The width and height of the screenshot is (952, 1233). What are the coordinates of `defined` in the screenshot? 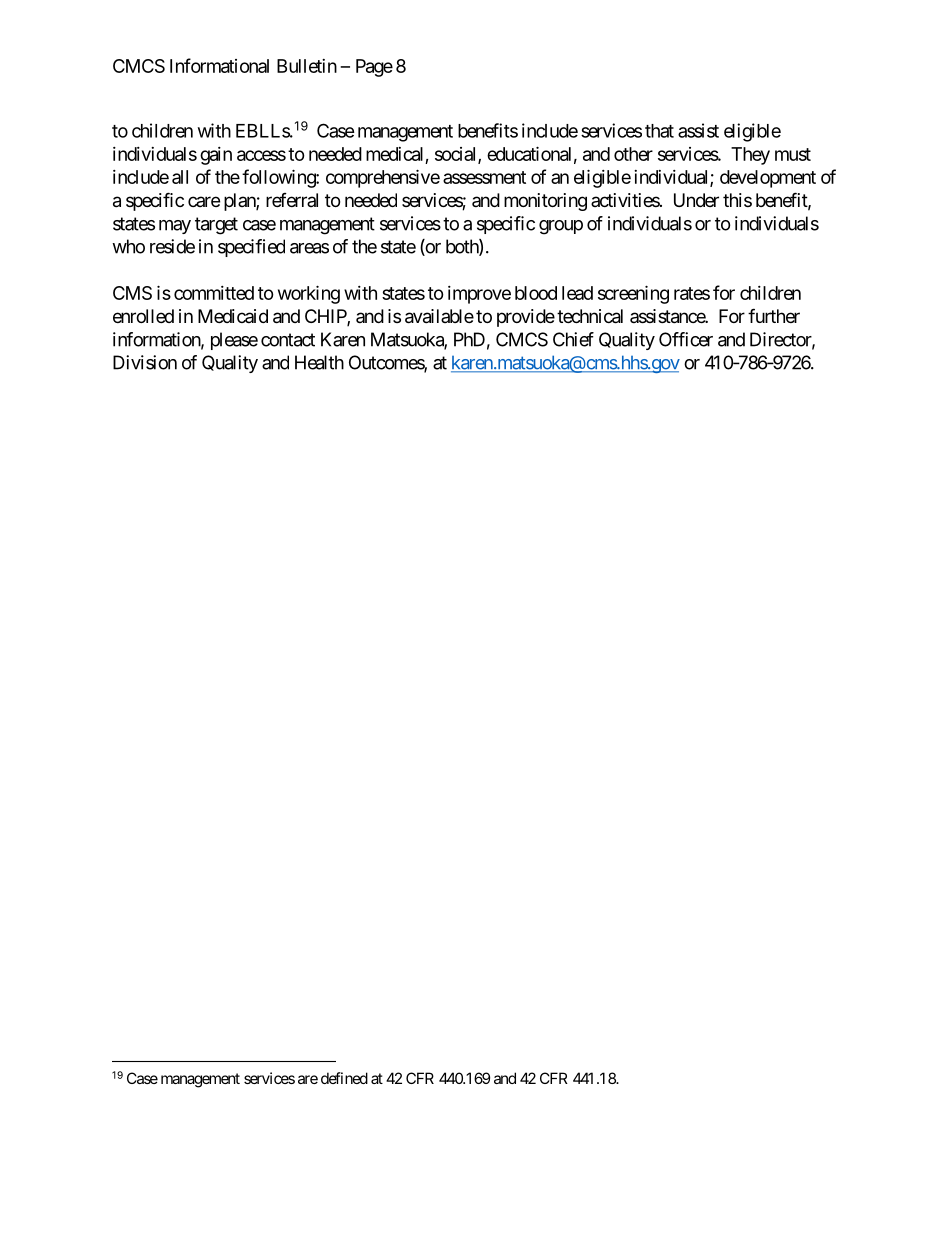 It's located at (344, 1078).
